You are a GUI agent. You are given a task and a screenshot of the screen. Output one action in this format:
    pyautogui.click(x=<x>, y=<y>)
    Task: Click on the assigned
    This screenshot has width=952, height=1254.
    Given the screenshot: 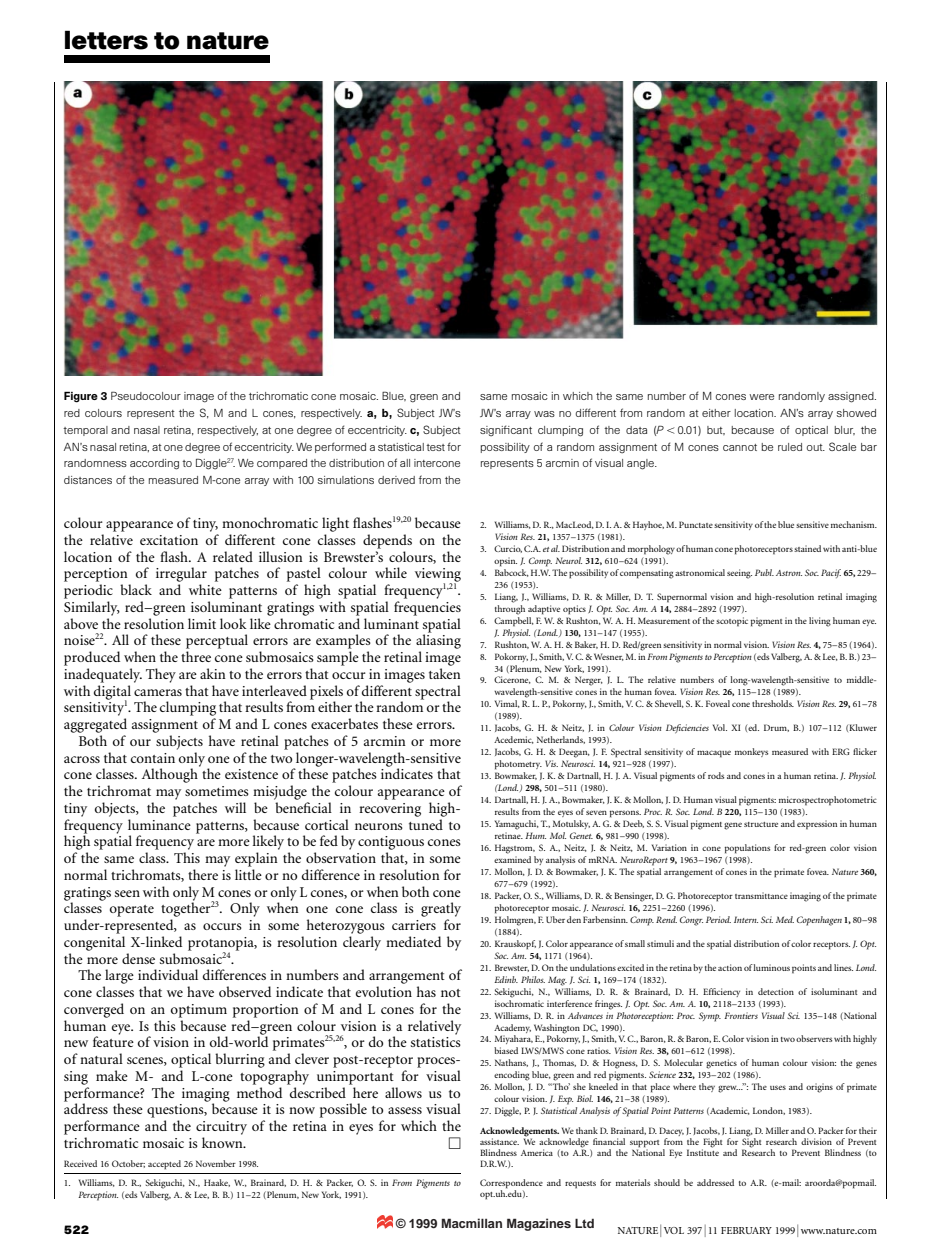 What is the action you would take?
    pyautogui.click(x=852, y=397)
